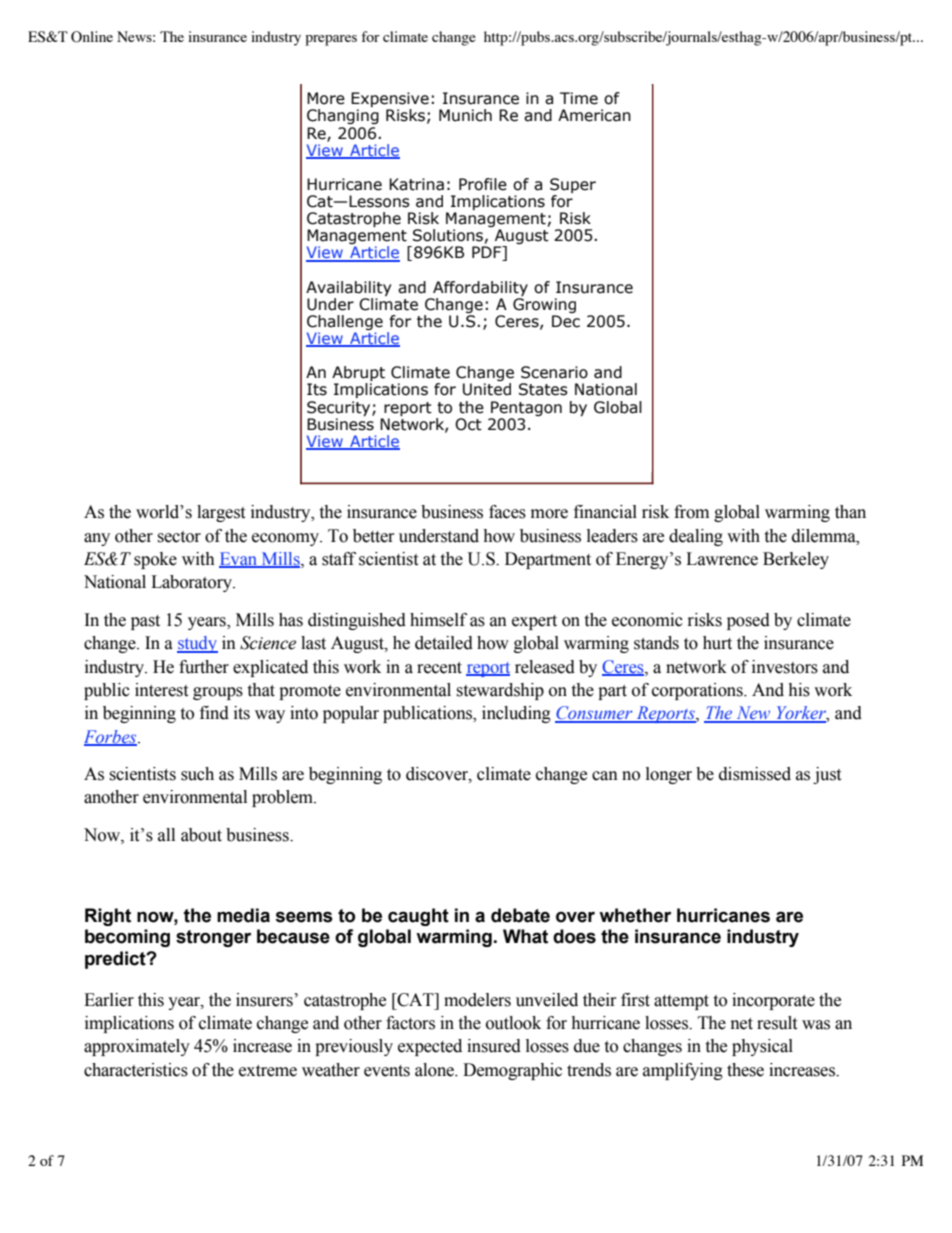  I want to click on approximately, so click(137, 1047).
